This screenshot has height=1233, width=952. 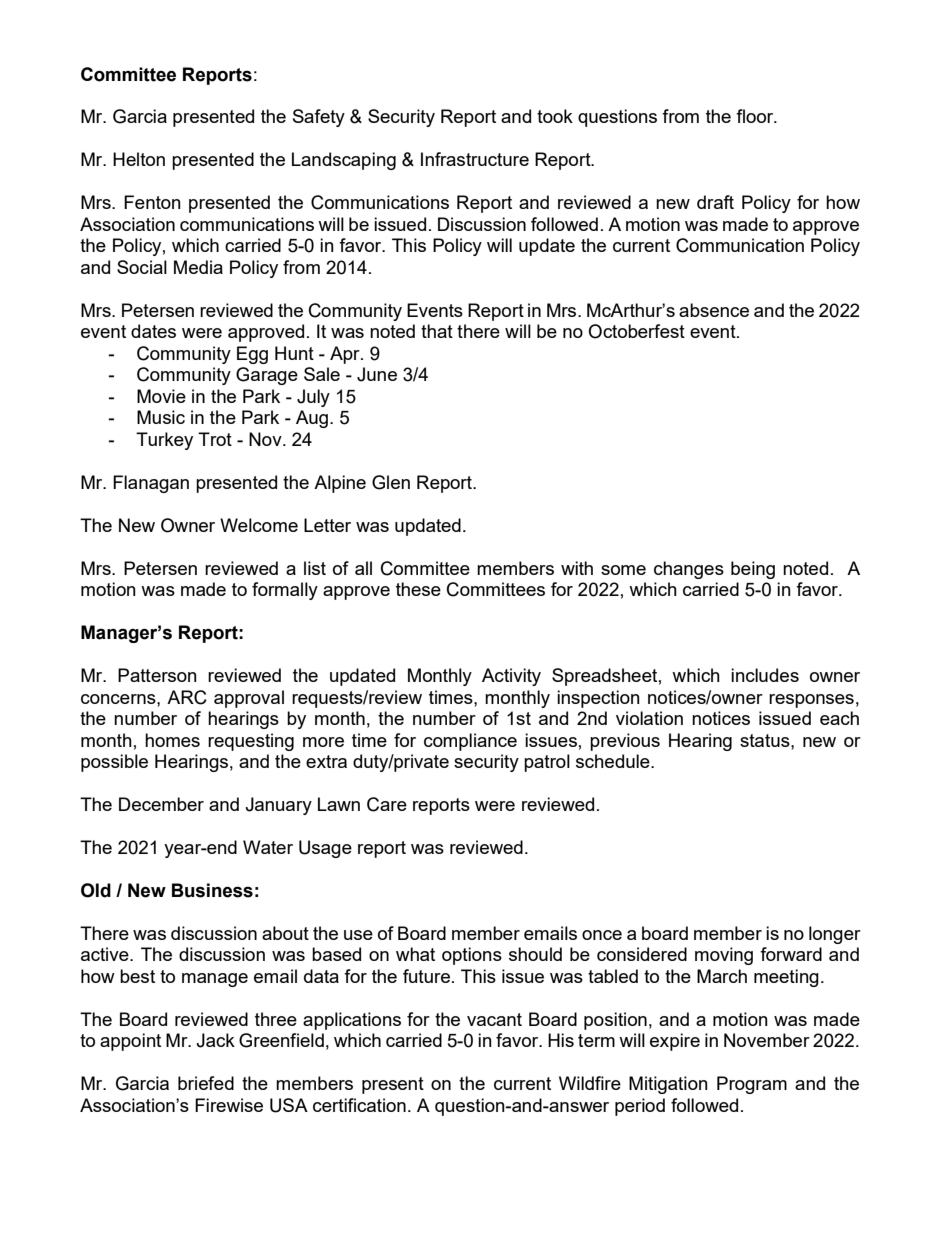 I want to click on compliance, so click(x=470, y=742).
